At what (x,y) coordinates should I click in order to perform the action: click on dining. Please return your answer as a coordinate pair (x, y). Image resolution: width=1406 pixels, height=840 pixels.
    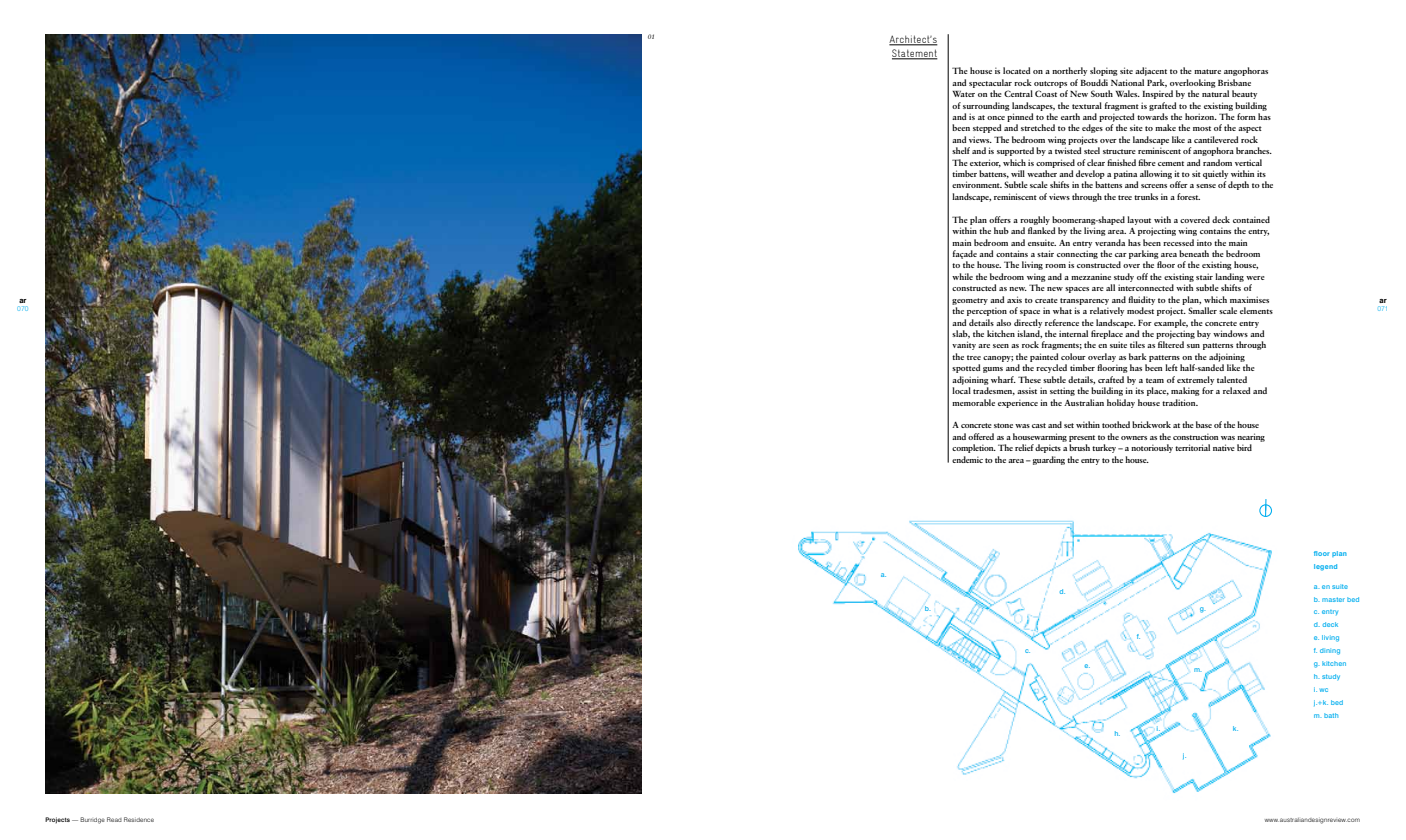
    Looking at the image, I should click on (1330, 651).
